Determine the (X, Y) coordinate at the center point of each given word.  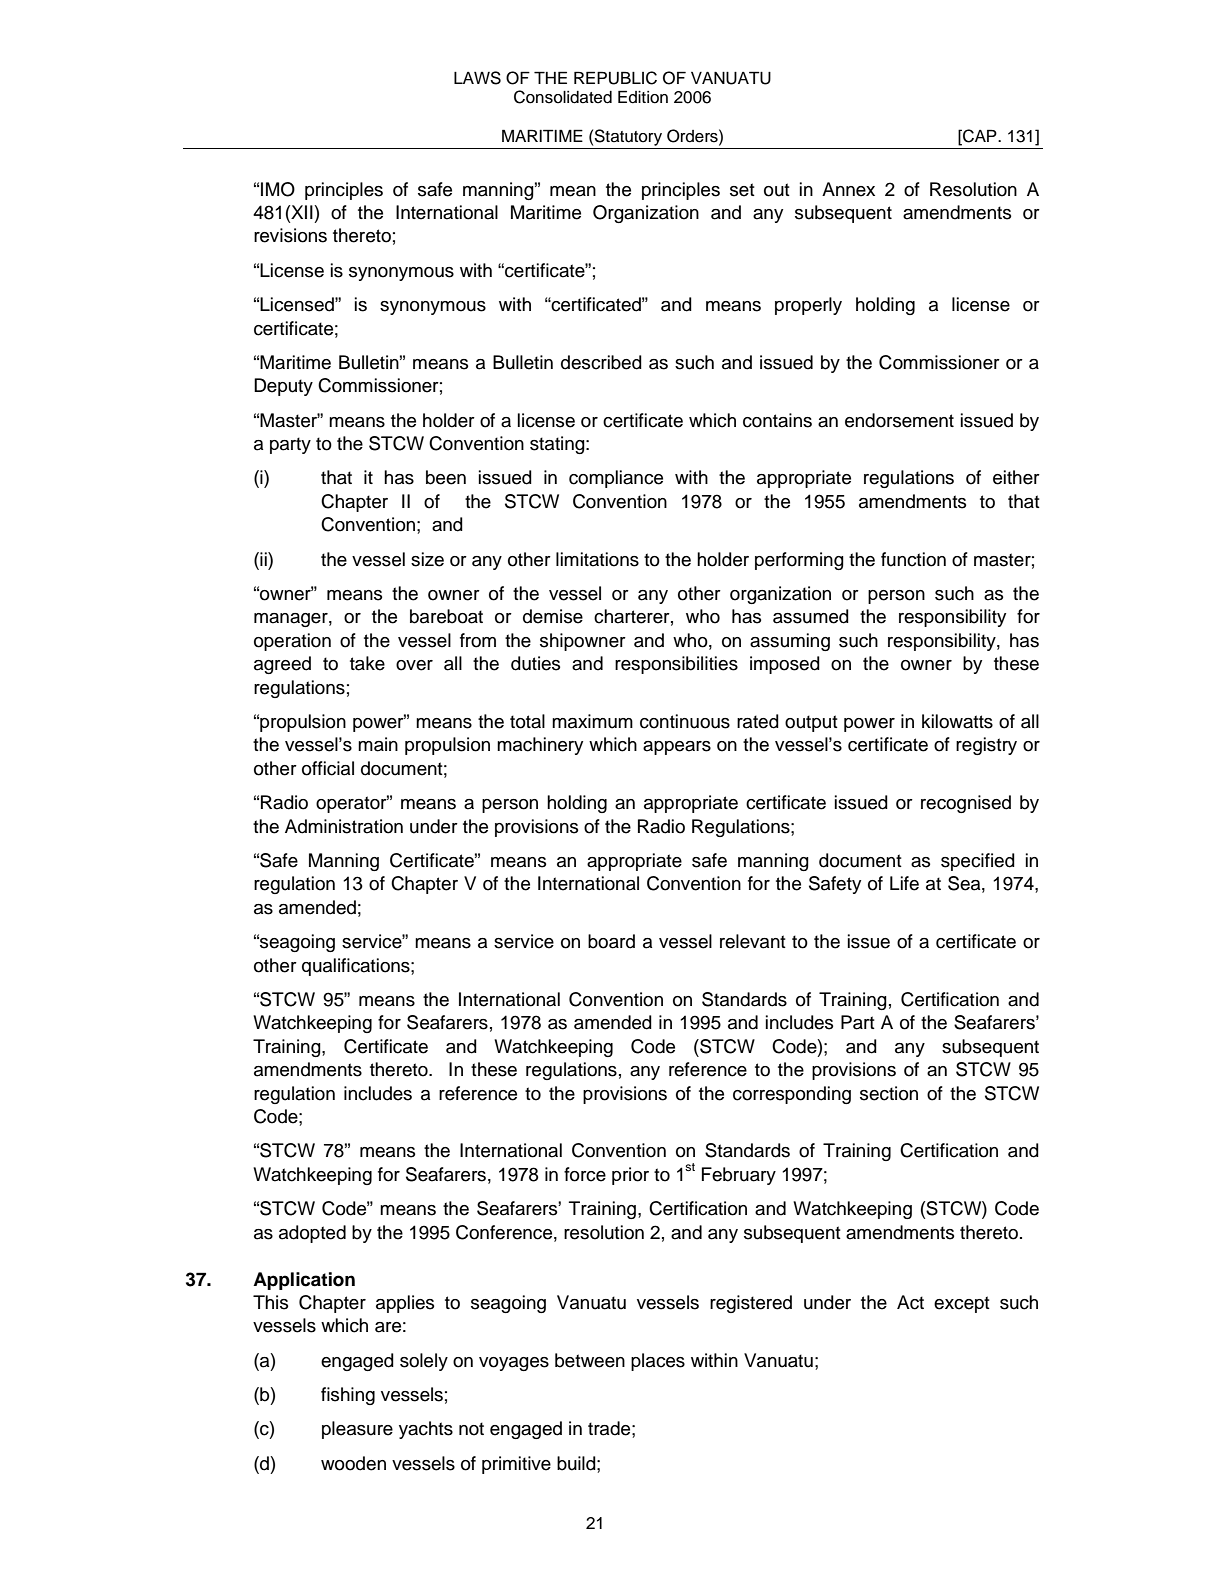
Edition (643, 97)
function (913, 559)
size (427, 559)
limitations (597, 559)
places (658, 1362)
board (611, 941)
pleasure (357, 1430)
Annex (848, 189)
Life (904, 883)
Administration (344, 826)
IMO (278, 189)
